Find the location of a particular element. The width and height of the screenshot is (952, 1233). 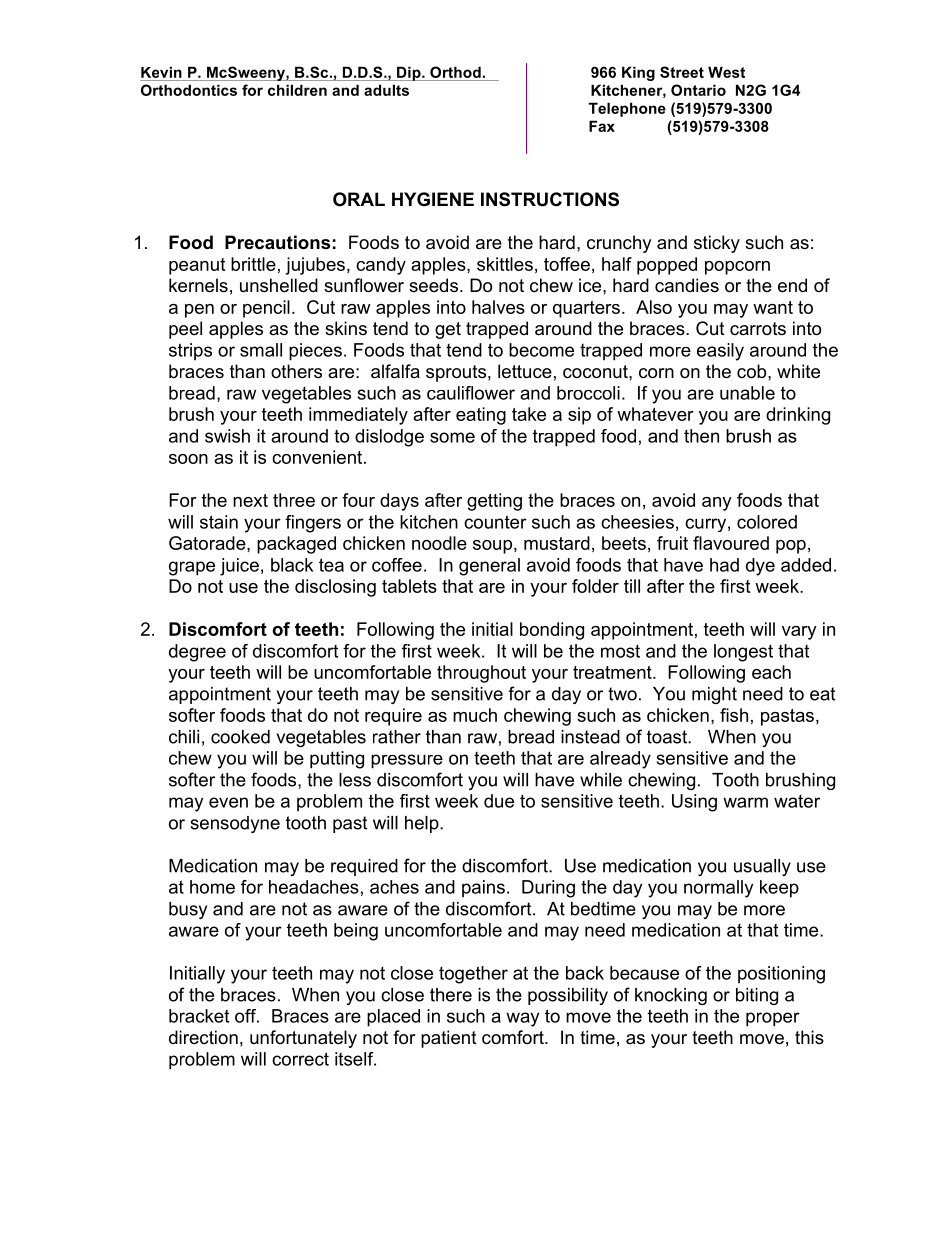

fish is located at coordinates (734, 715).
